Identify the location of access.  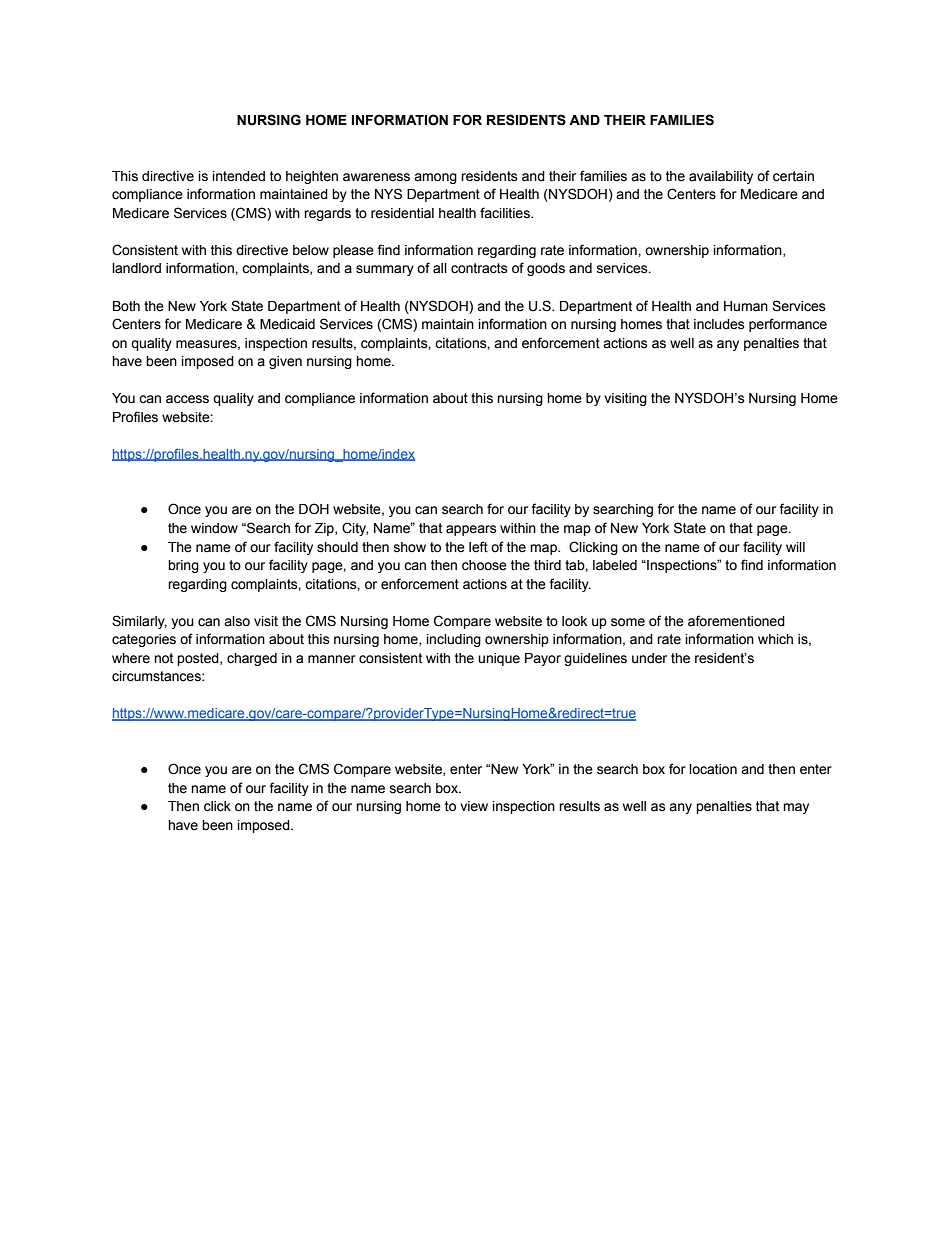
(187, 399).
